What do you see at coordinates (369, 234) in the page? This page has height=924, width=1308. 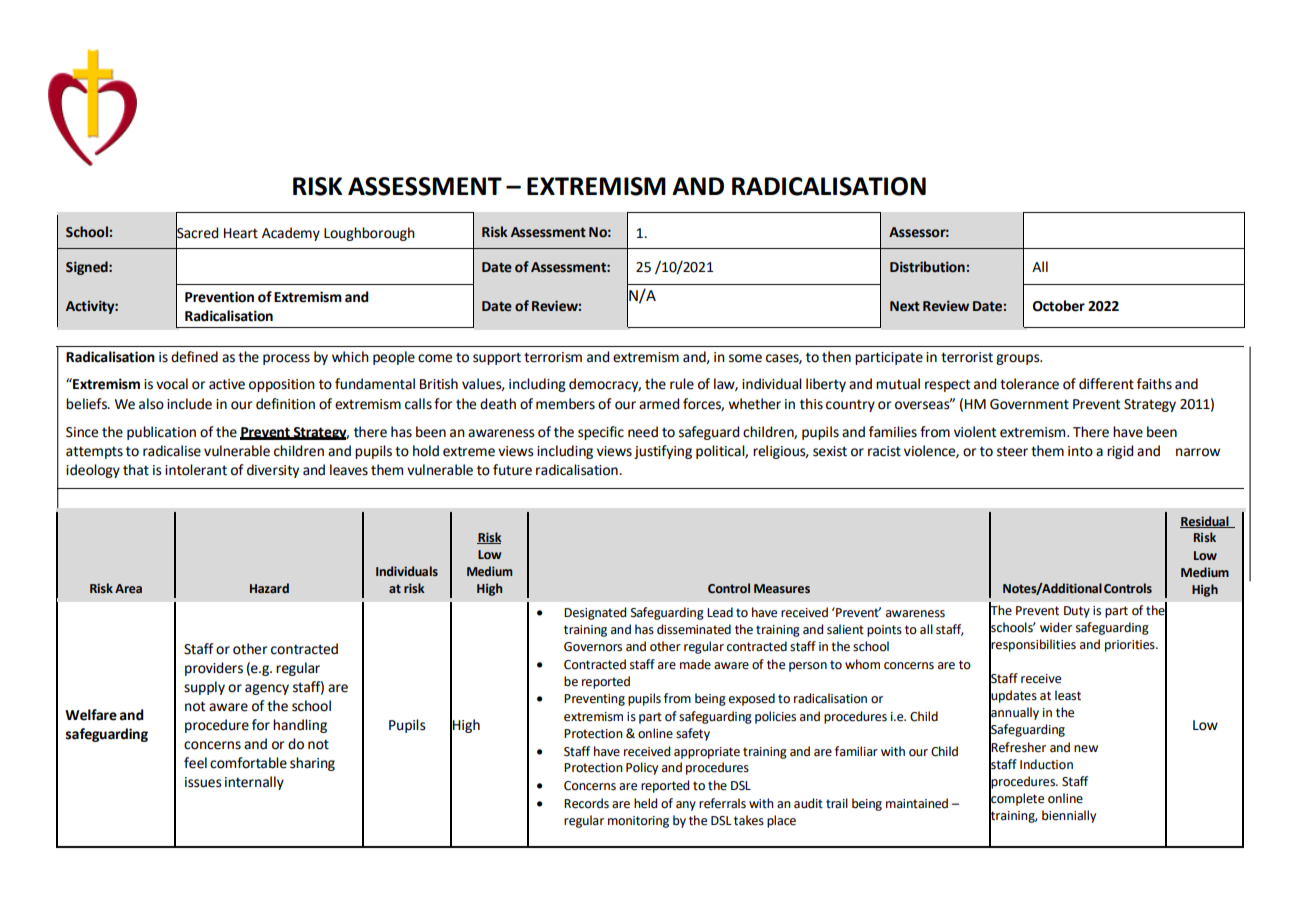 I see `Loughborough` at bounding box center [369, 234].
